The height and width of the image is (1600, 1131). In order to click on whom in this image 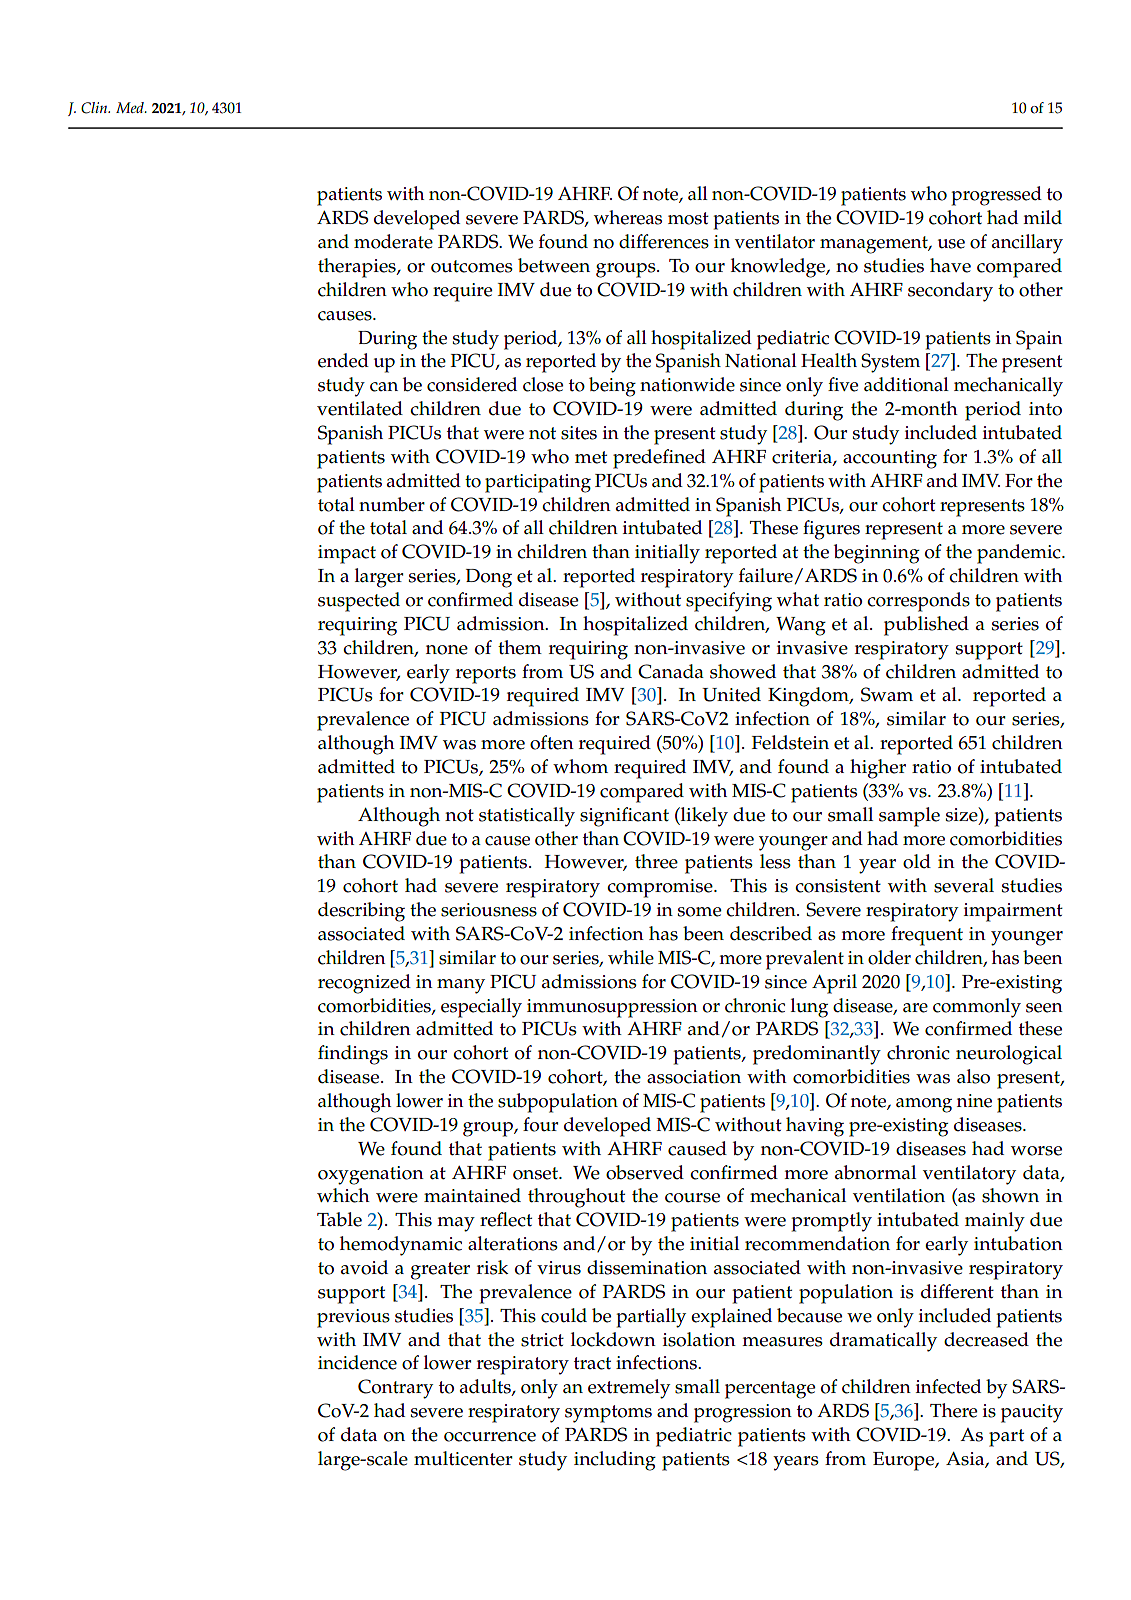, I will do `click(580, 766)`.
